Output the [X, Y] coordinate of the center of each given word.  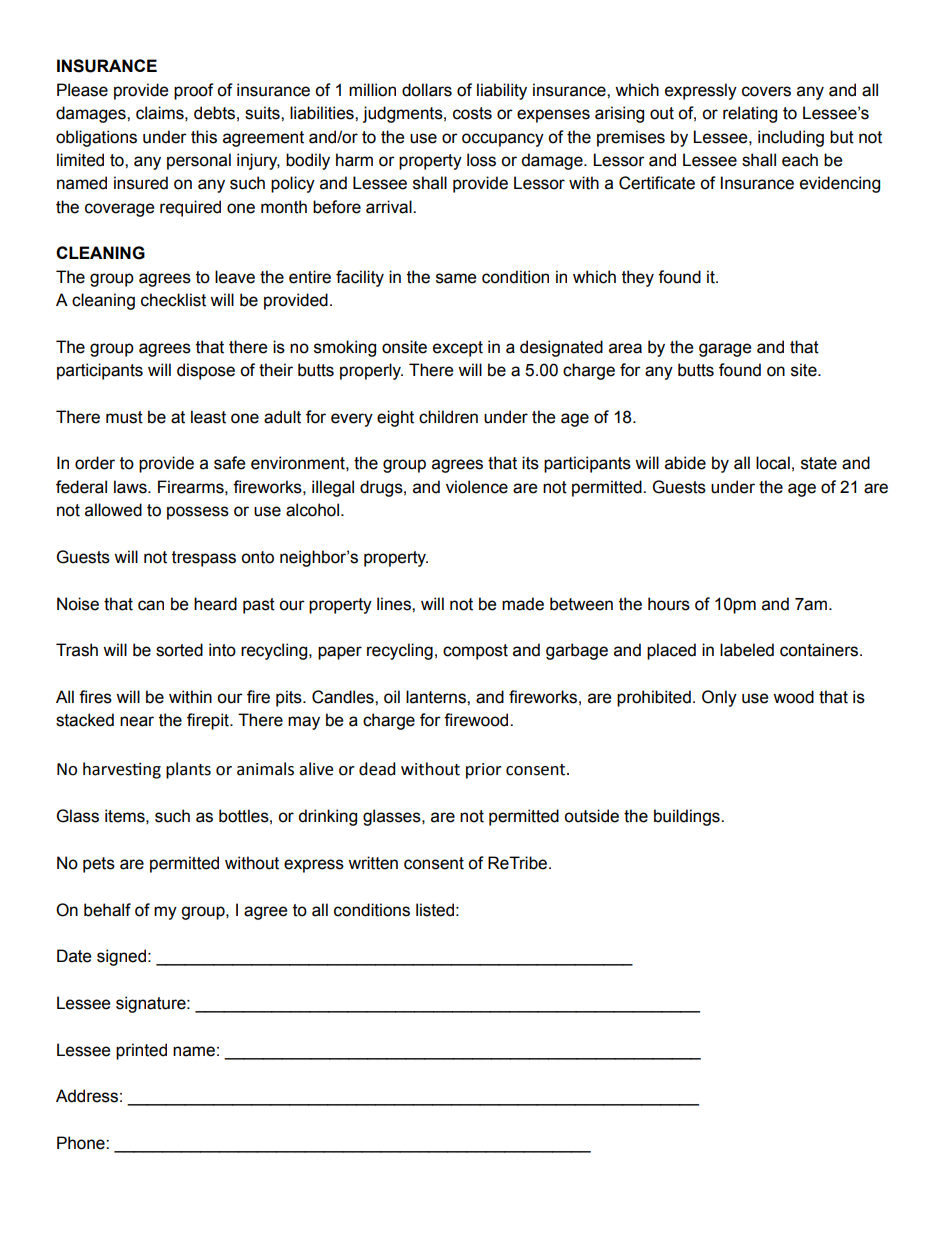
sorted [179, 650]
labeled [747, 650]
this [204, 137]
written [373, 863]
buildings [688, 817]
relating [750, 114]
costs [472, 113]
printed [141, 1051]
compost [475, 652]
